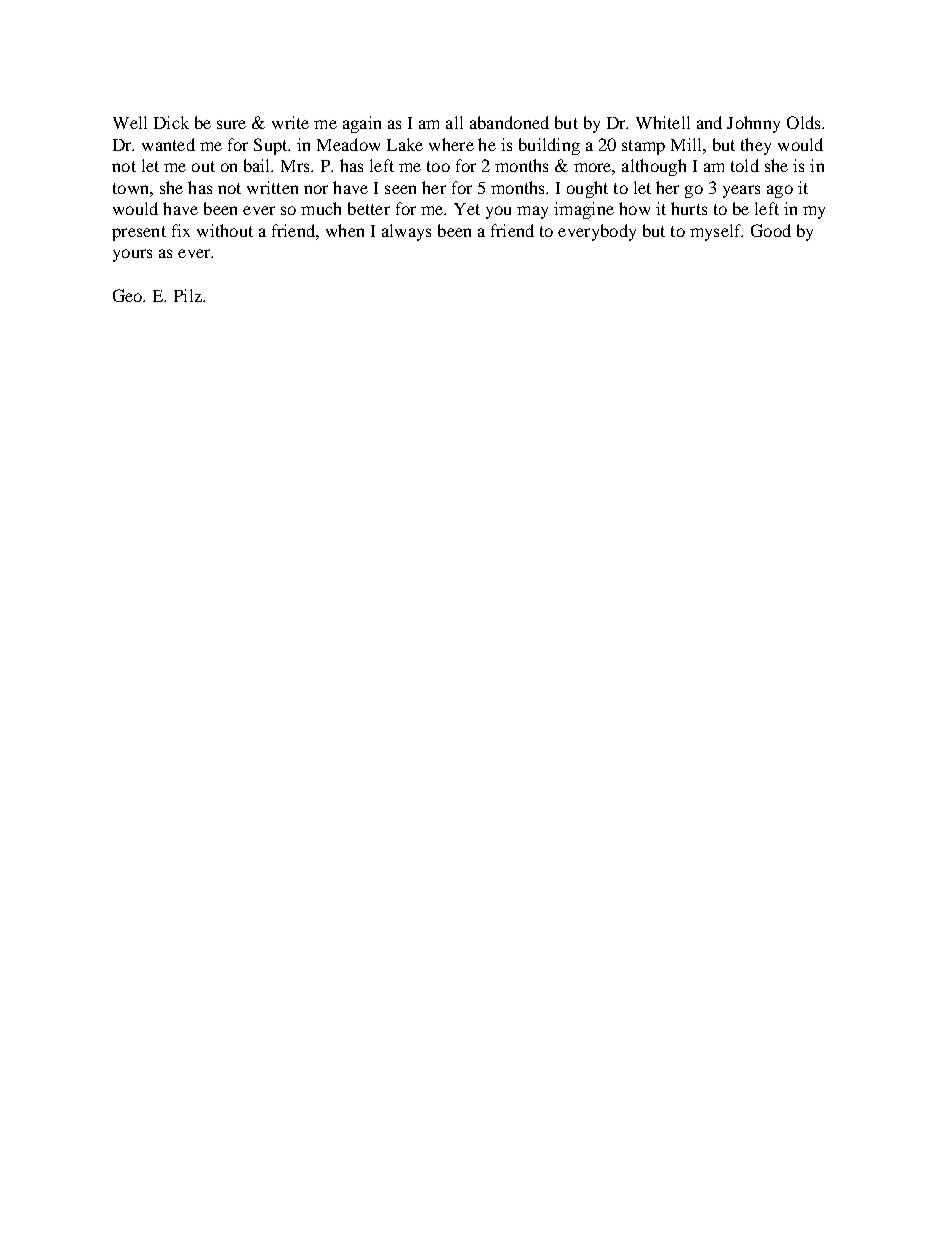 The image size is (952, 1233). I want to click on told, so click(745, 165).
